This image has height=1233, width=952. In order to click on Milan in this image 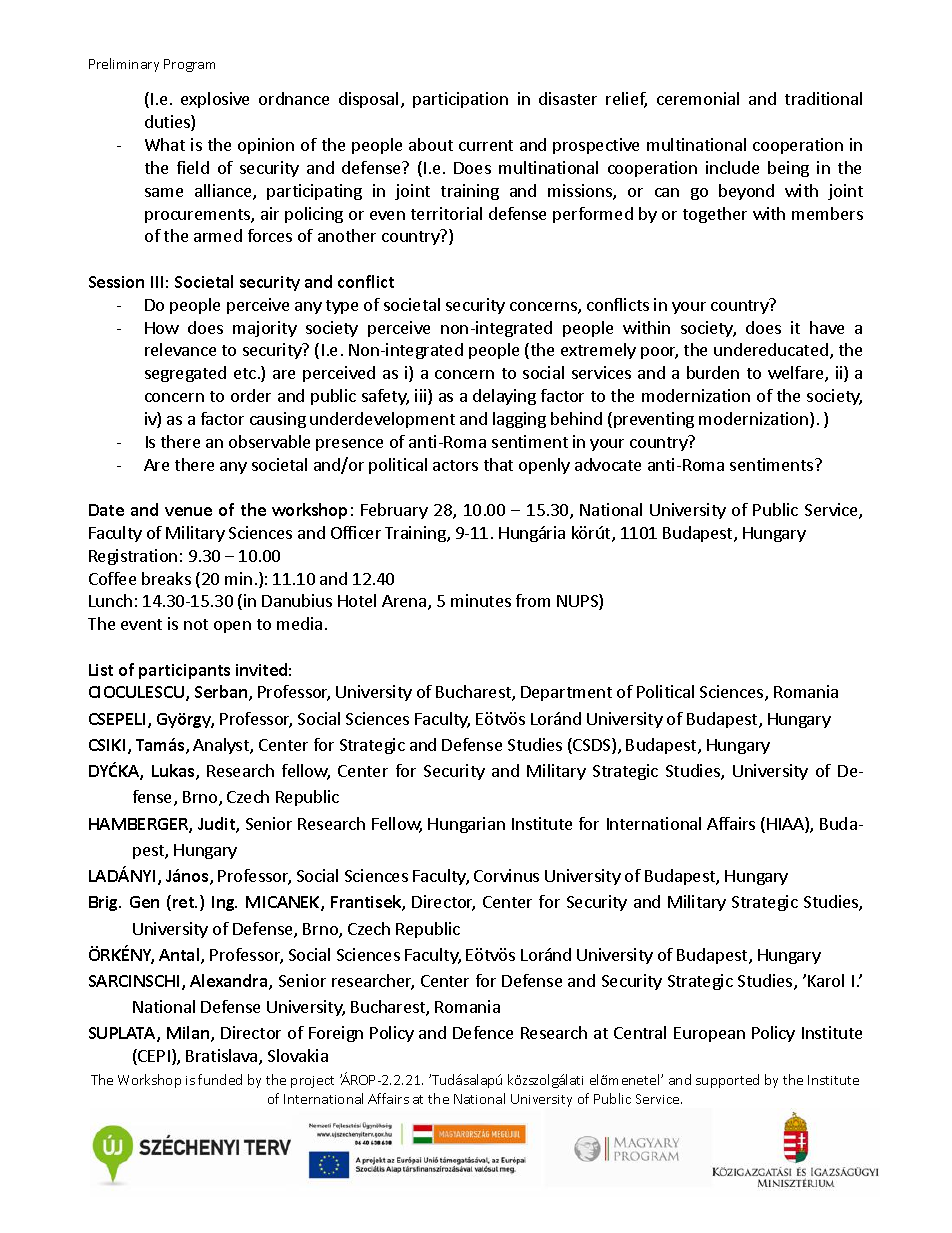, I will do `click(189, 1034)`.
